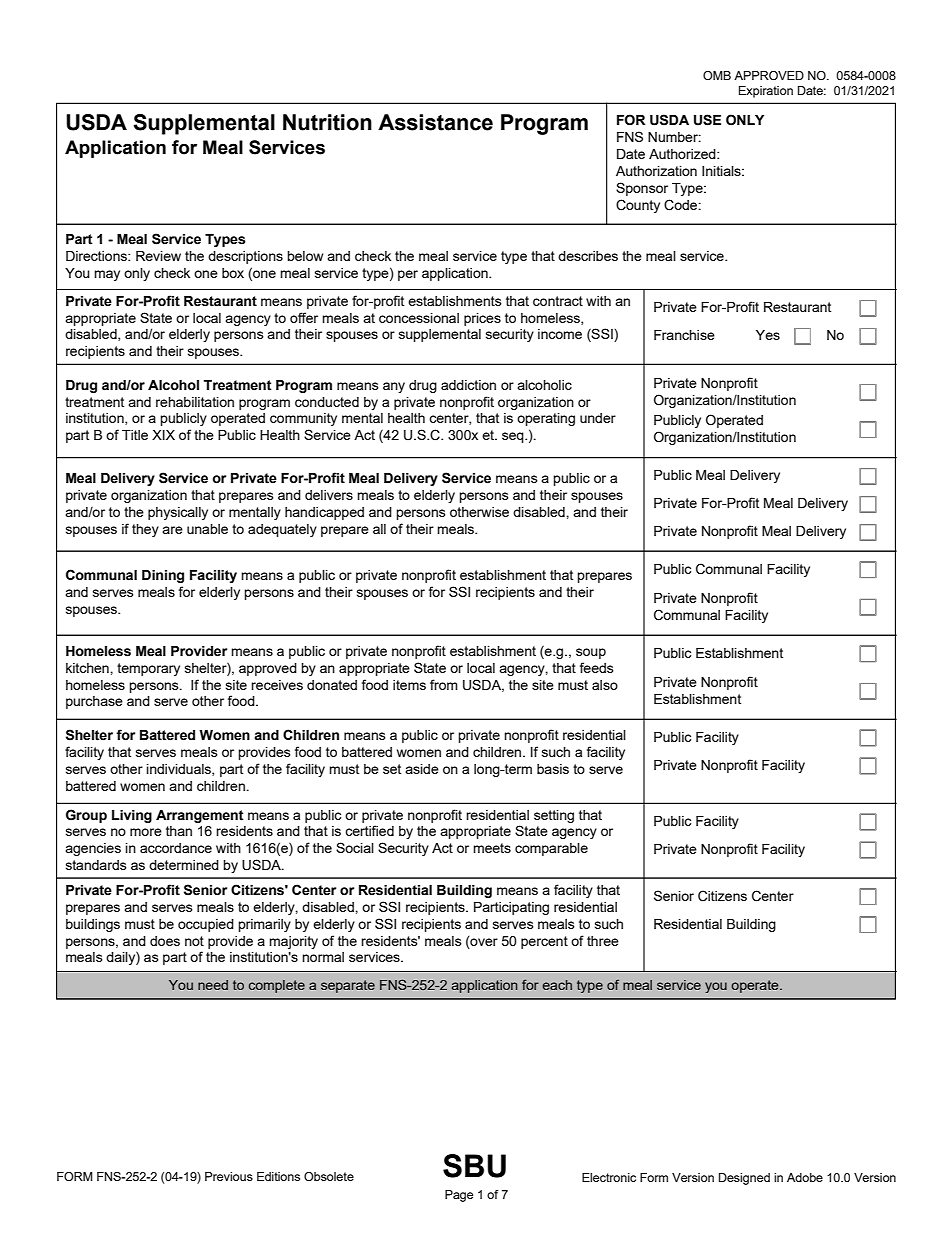 Image resolution: width=952 pixels, height=1233 pixels. I want to click on Assistance, so click(435, 122).
